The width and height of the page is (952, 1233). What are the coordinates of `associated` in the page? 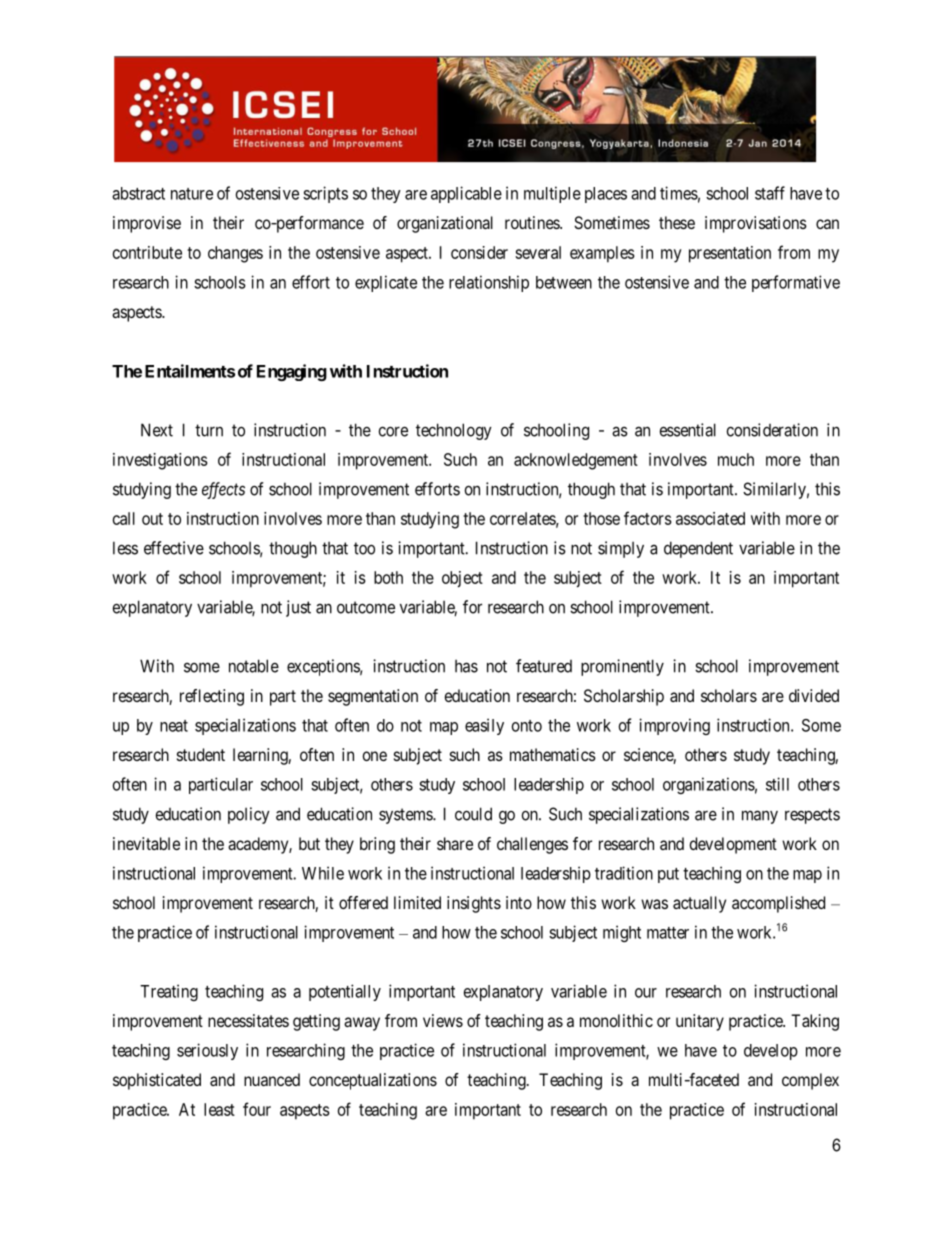 It's located at (710, 518).
